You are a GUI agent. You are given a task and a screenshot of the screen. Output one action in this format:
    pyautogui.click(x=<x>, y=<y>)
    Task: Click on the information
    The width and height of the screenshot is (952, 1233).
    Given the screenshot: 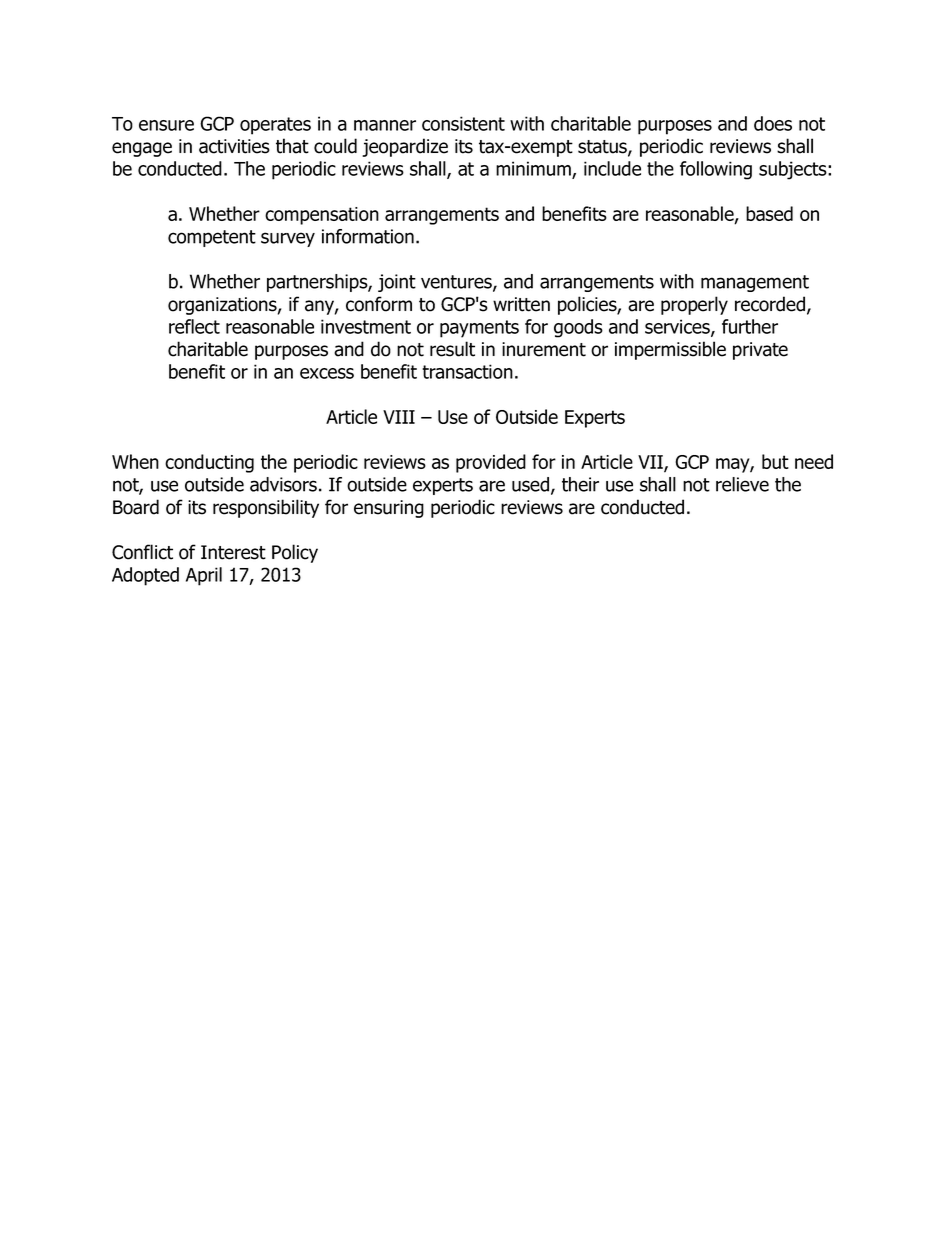 What is the action you would take?
    pyautogui.click(x=368, y=236)
